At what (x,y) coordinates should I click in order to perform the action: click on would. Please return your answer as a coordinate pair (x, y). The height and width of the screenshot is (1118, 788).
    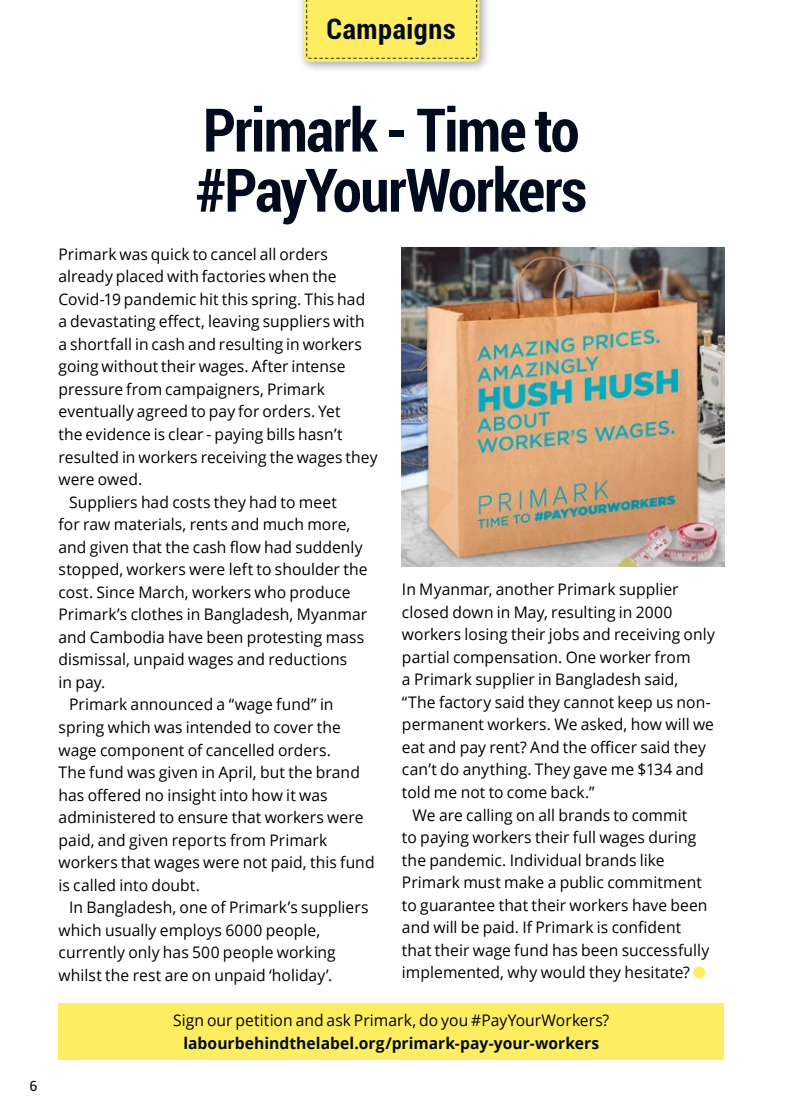
    Looking at the image, I should click on (563, 972).
